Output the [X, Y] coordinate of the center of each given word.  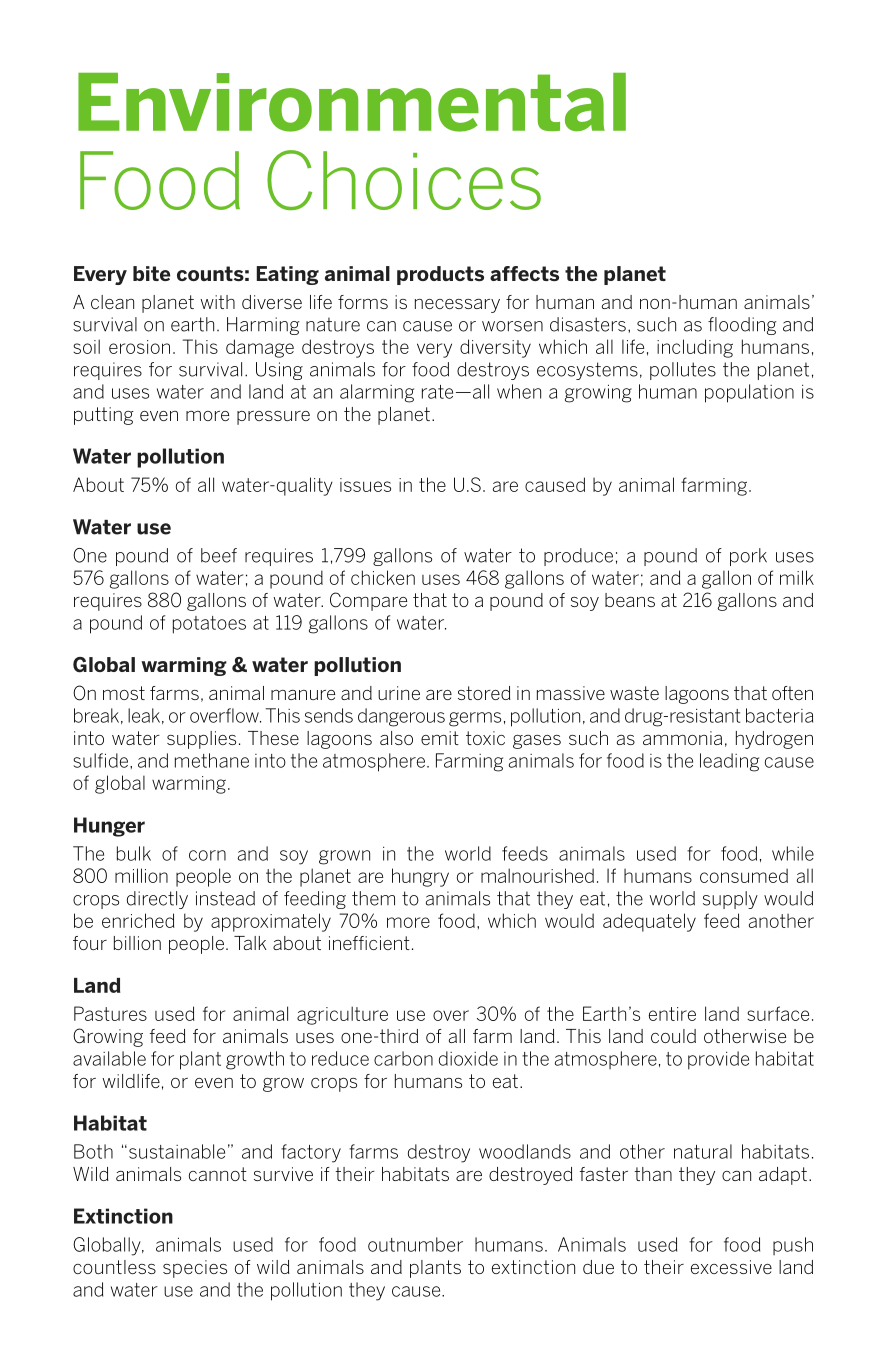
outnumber [415, 1244]
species [195, 1269]
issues [365, 485]
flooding [742, 326]
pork [748, 557]
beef [219, 555]
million [141, 875]
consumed [744, 875]
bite [151, 273]
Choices [404, 180]
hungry [420, 877]
